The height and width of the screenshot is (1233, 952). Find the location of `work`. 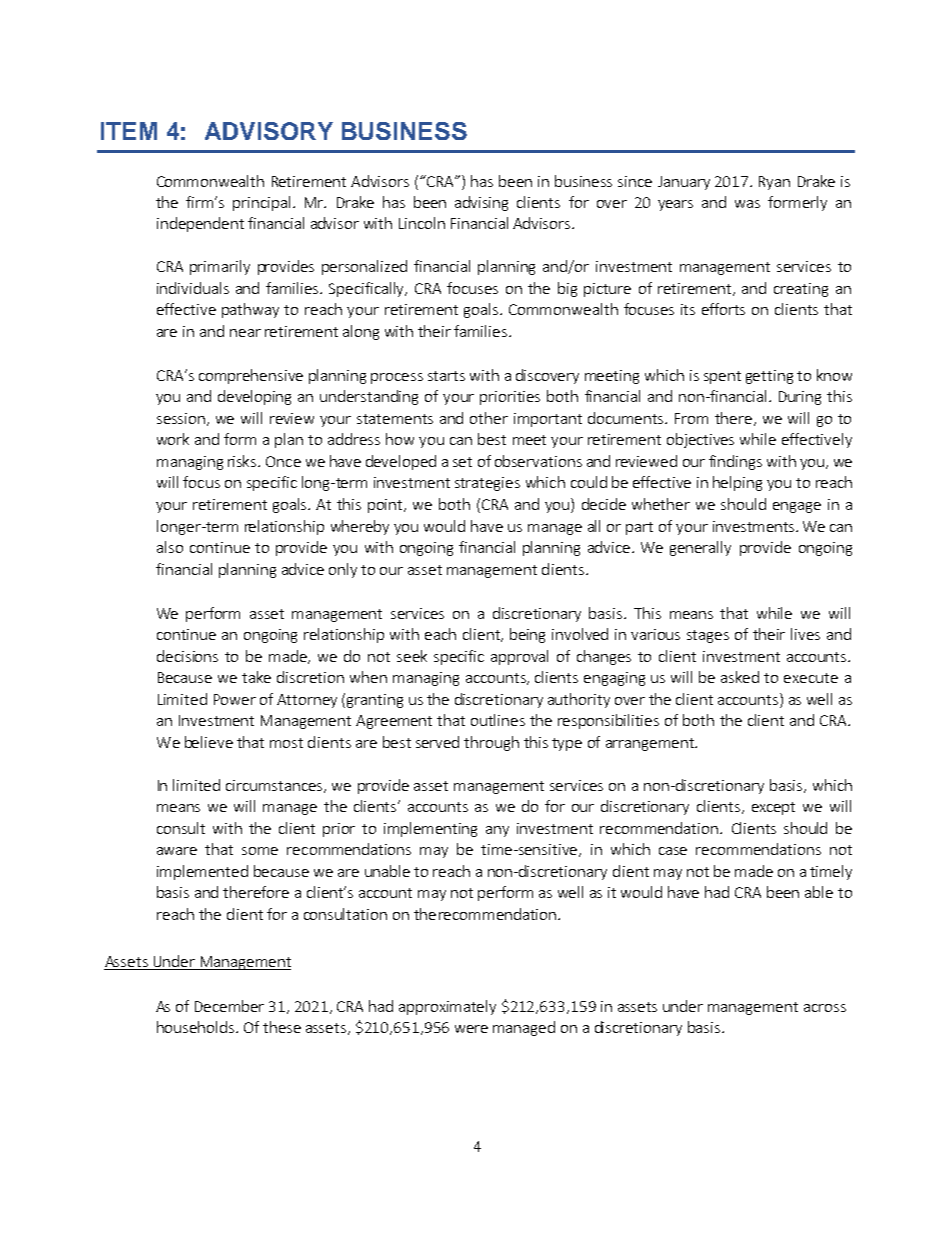

work is located at coordinates (173, 439).
